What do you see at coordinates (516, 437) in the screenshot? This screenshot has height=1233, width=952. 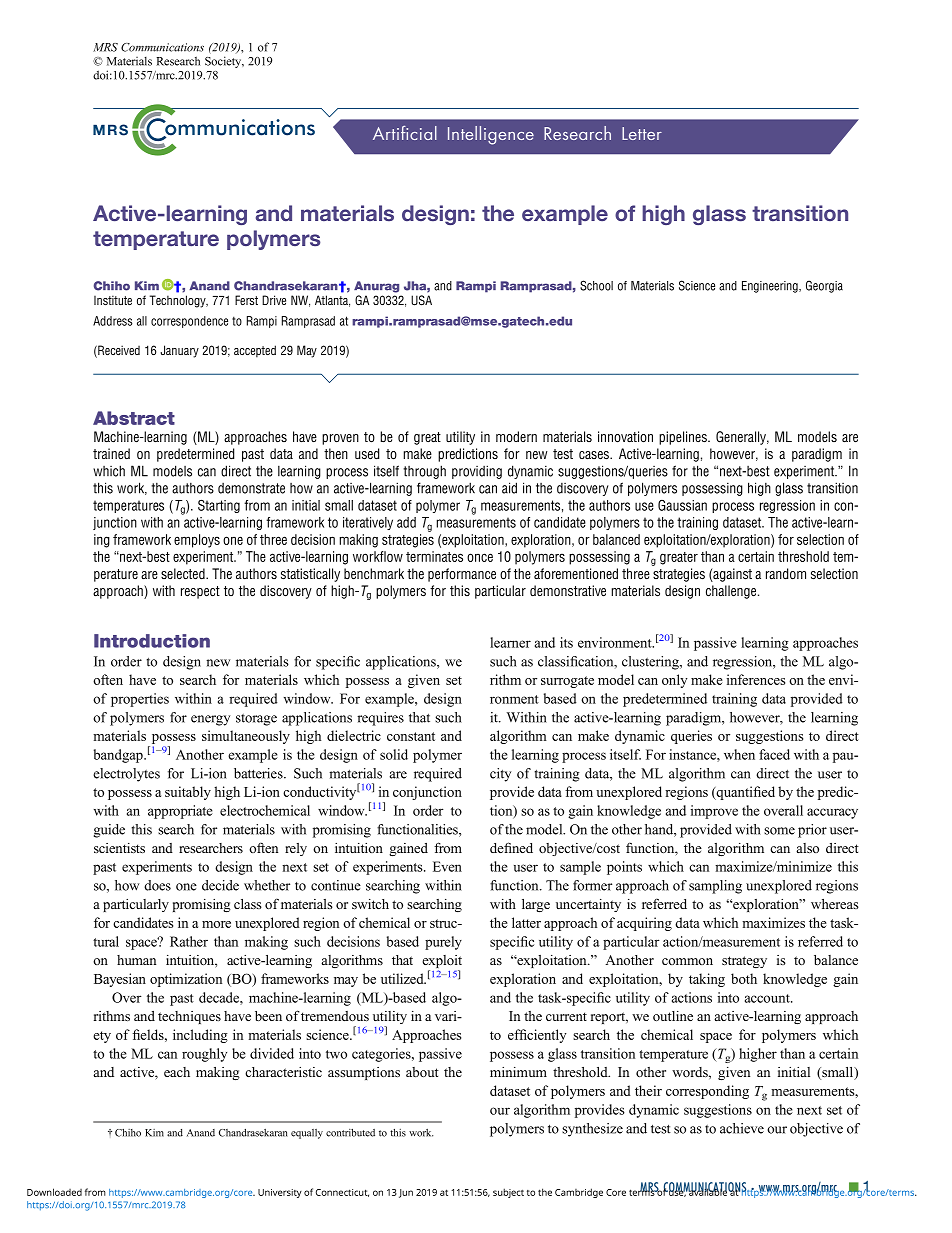 I see `modern` at bounding box center [516, 437].
